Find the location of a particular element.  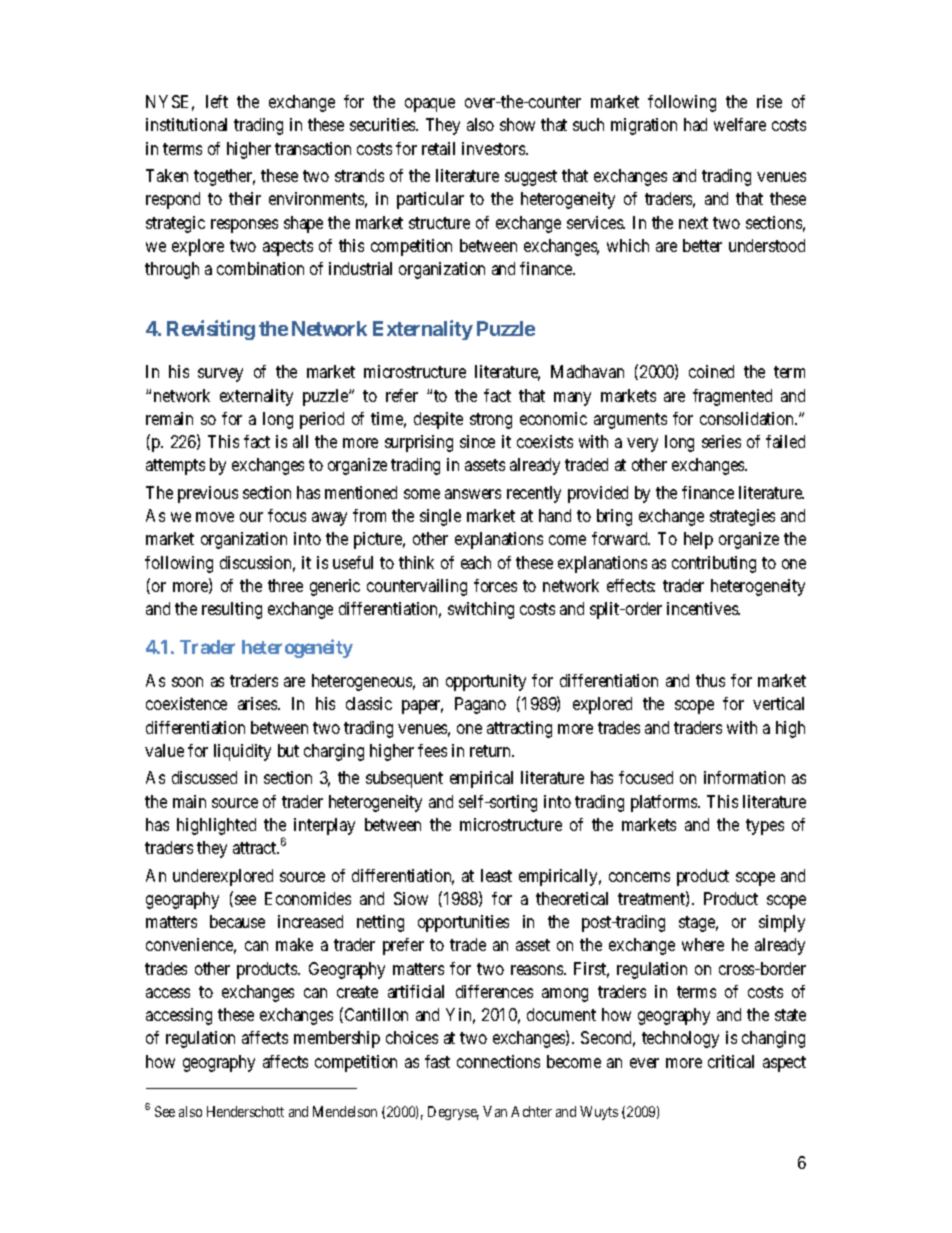

series is located at coordinates (721, 441).
